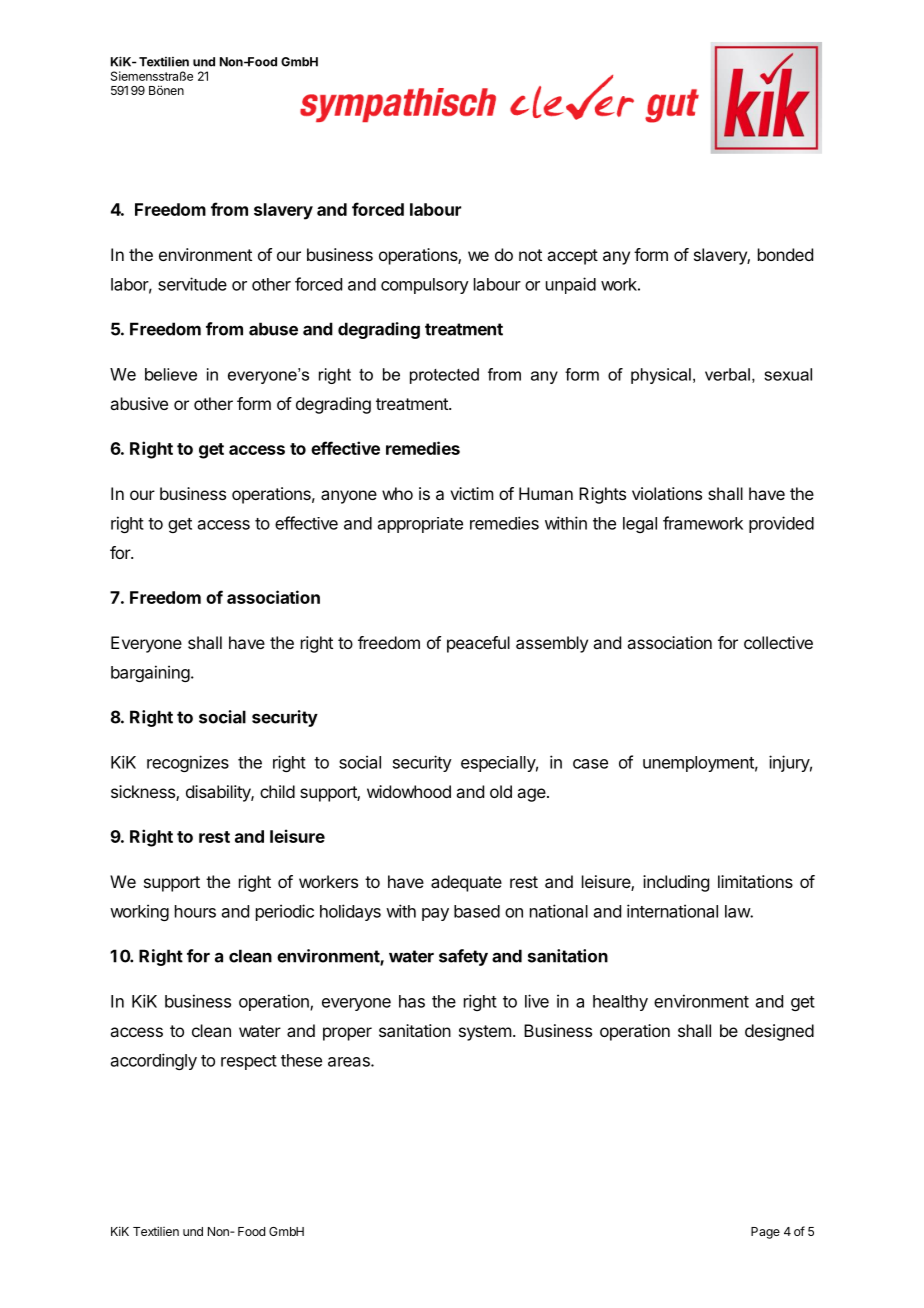  What do you see at coordinates (154, 1061) in the image?
I see `accordingly` at bounding box center [154, 1061].
